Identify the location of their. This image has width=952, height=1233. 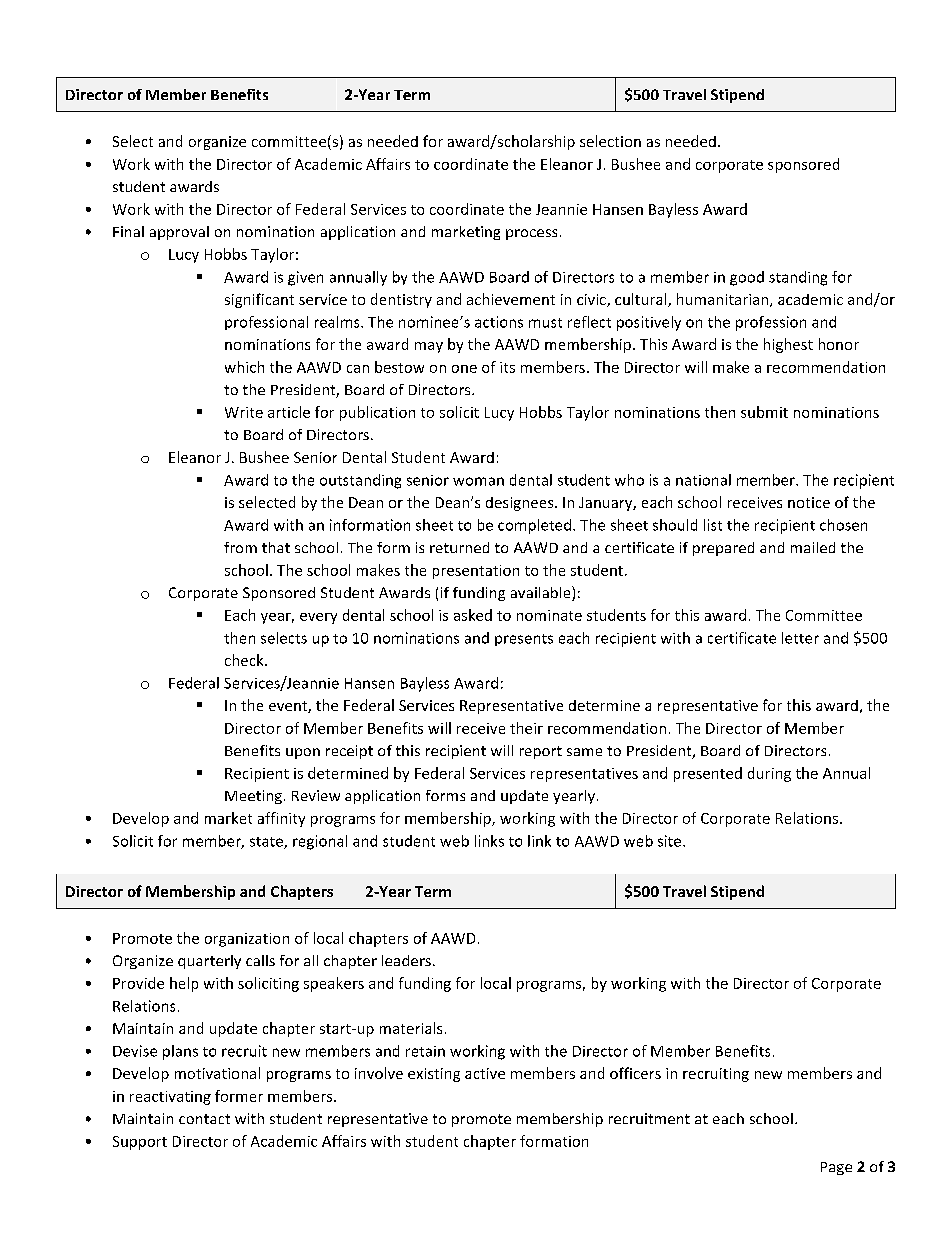
(526, 728).
